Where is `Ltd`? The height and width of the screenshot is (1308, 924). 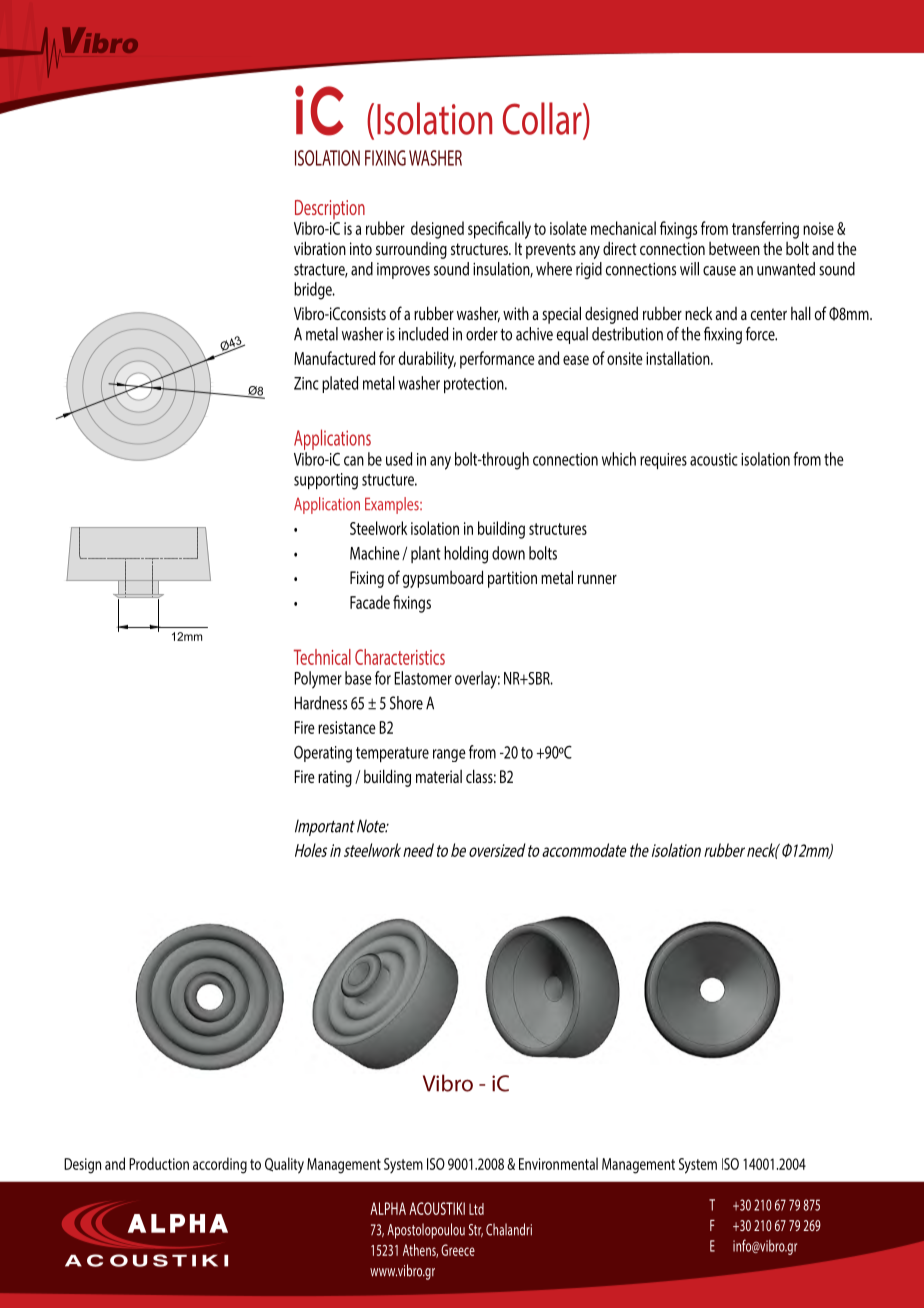
Ltd is located at coordinates (476, 1209).
